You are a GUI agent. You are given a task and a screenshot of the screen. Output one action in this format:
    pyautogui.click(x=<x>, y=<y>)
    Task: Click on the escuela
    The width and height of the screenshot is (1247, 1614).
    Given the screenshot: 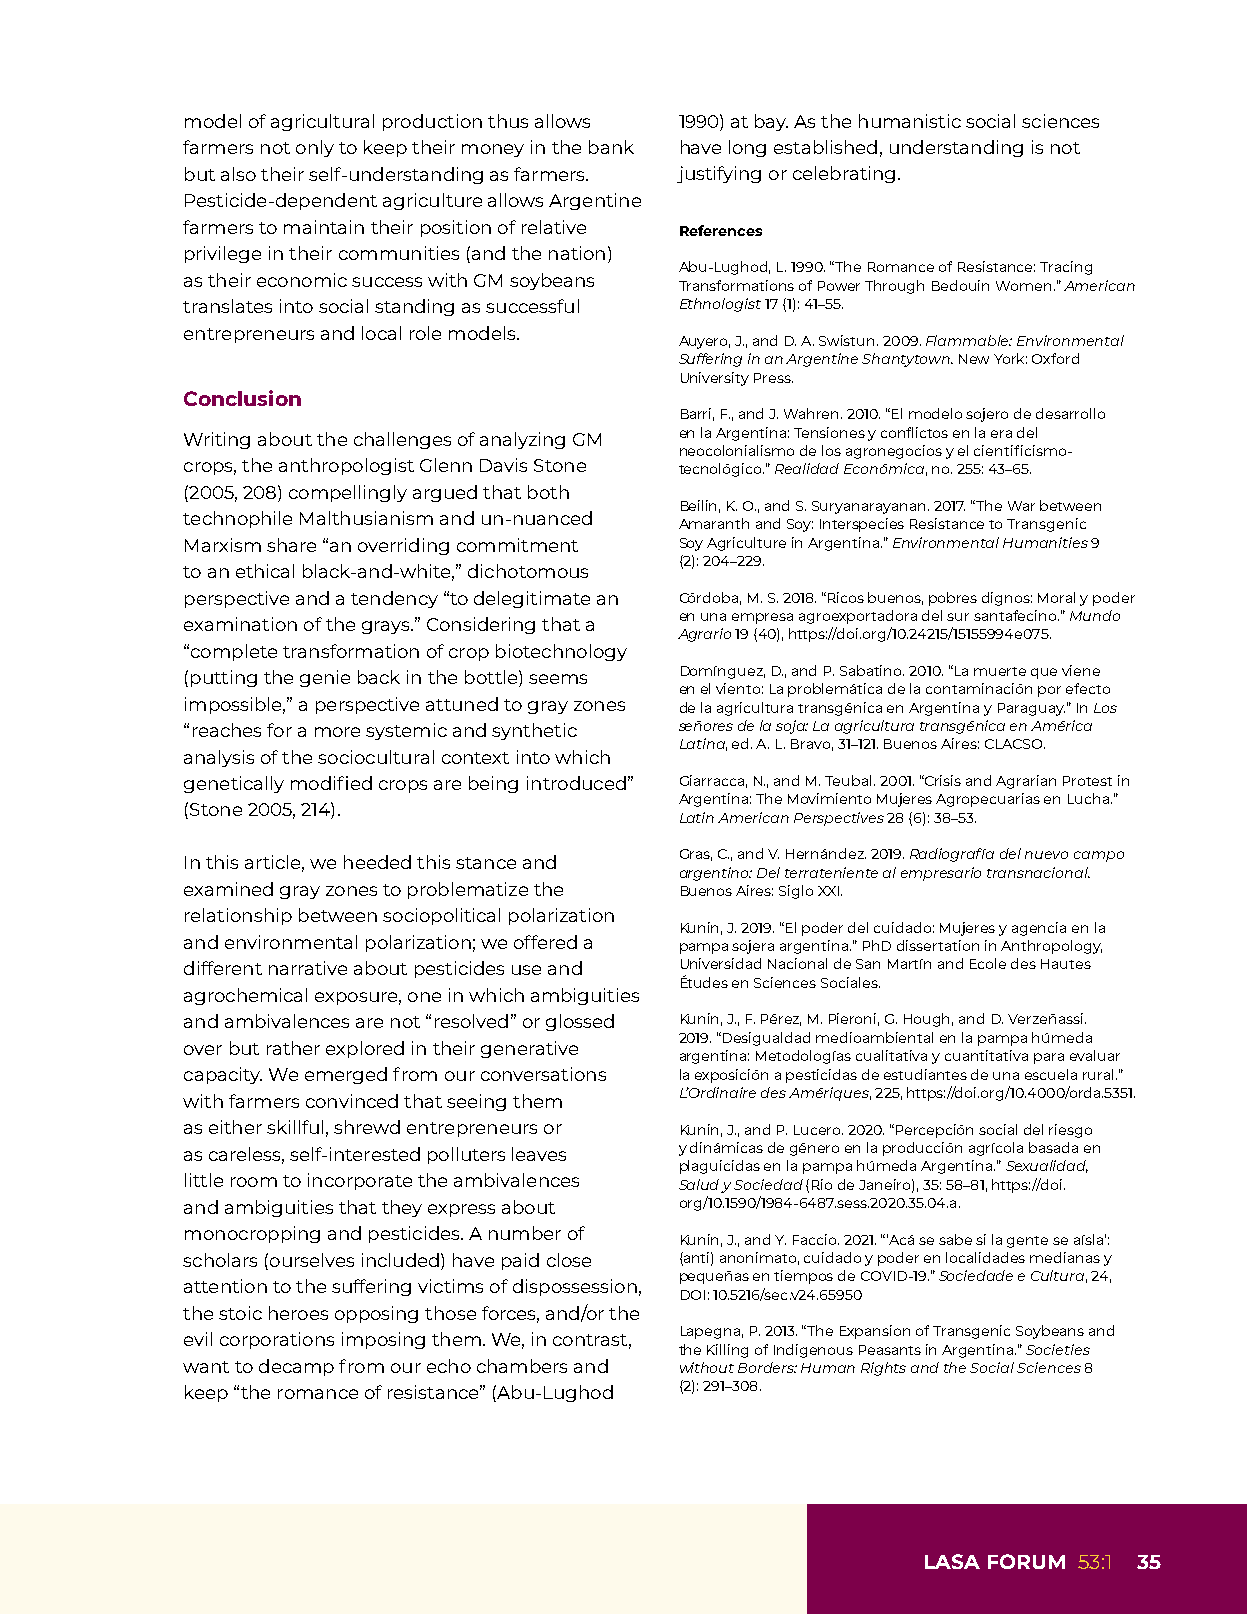 What is the action you would take?
    pyautogui.click(x=1051, y=1074)
